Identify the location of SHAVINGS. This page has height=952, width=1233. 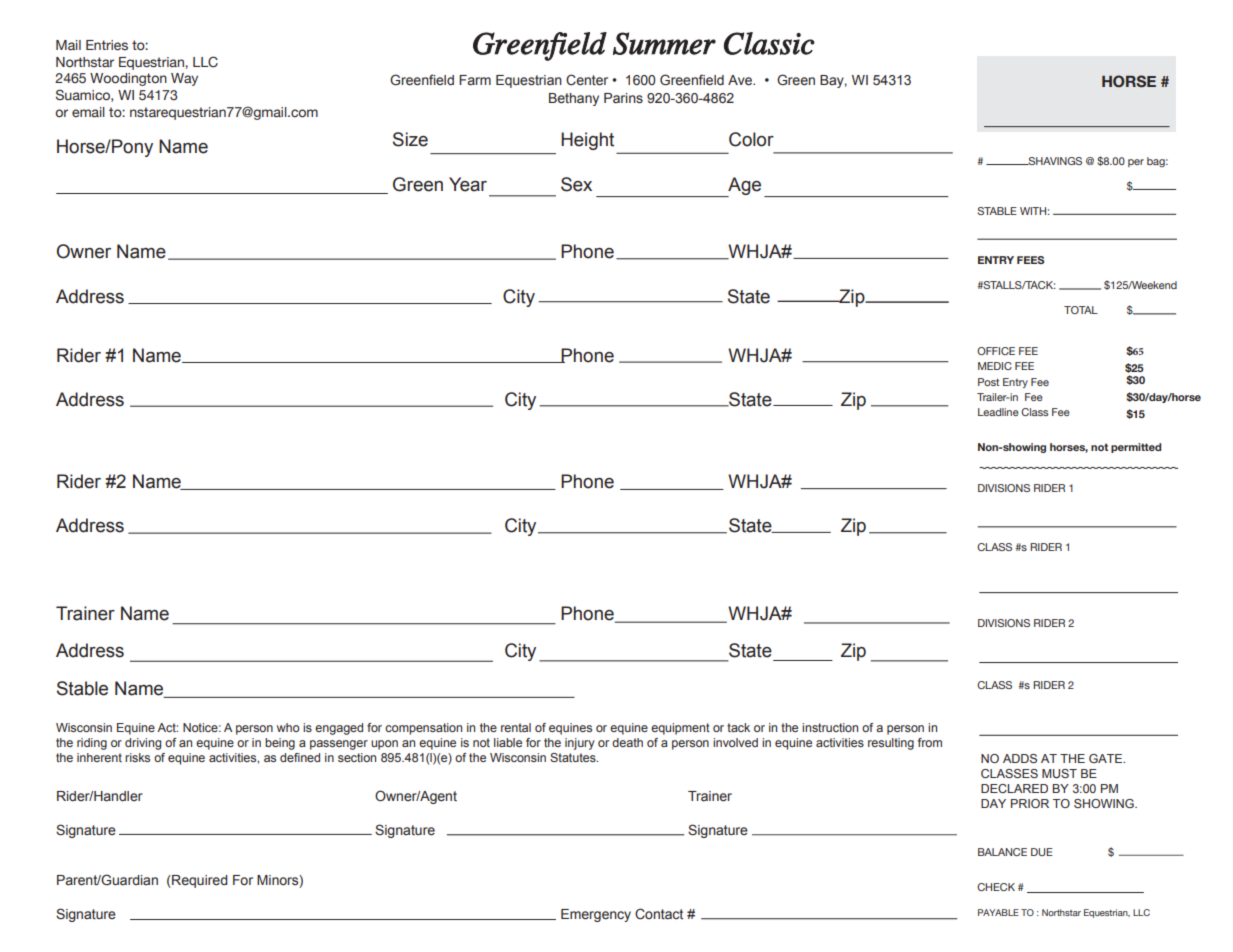
(1054, 161).
